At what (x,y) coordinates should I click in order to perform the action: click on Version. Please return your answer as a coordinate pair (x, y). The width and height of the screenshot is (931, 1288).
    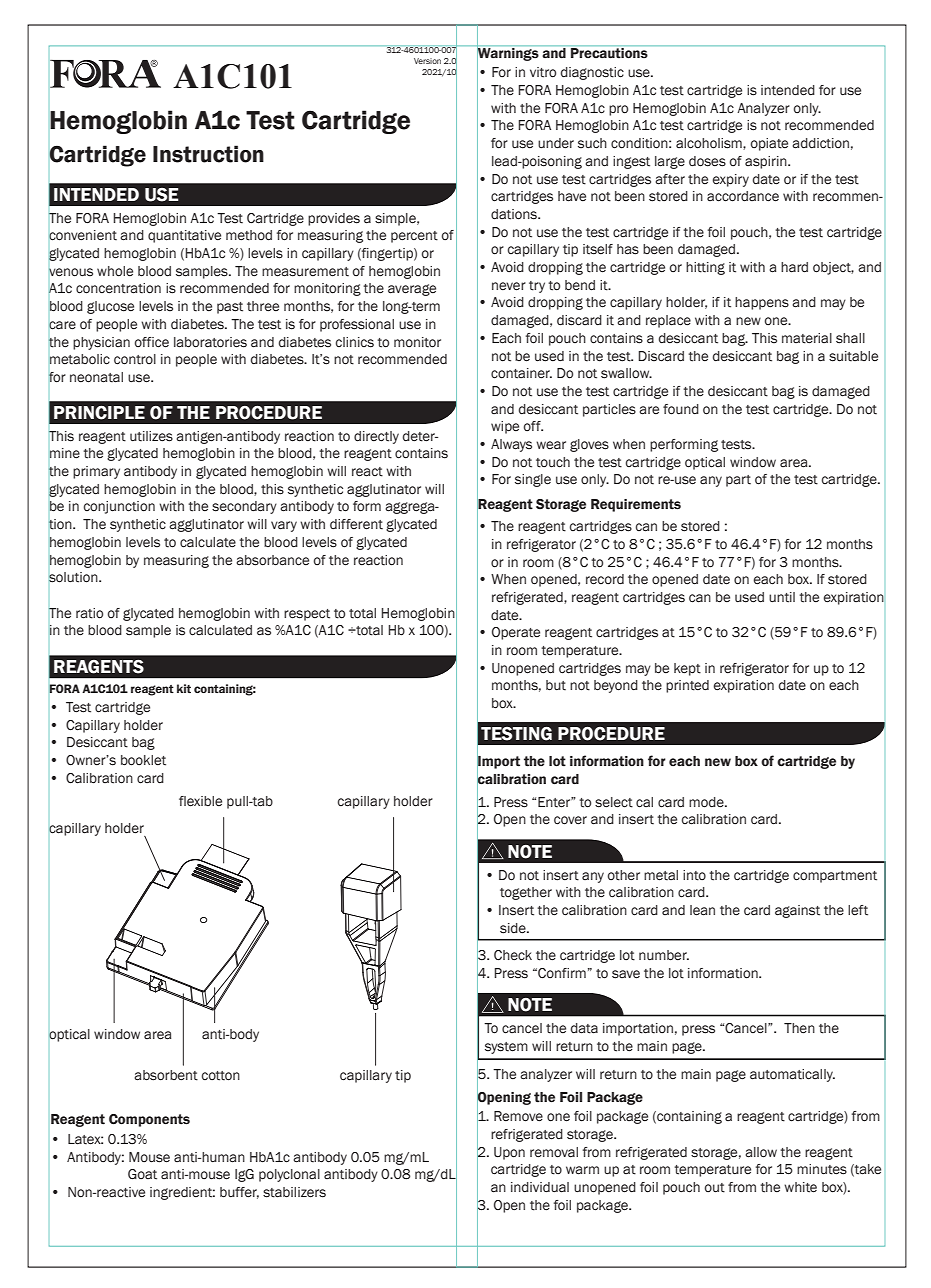
    Looking at the image, I should click on (427, 61).
